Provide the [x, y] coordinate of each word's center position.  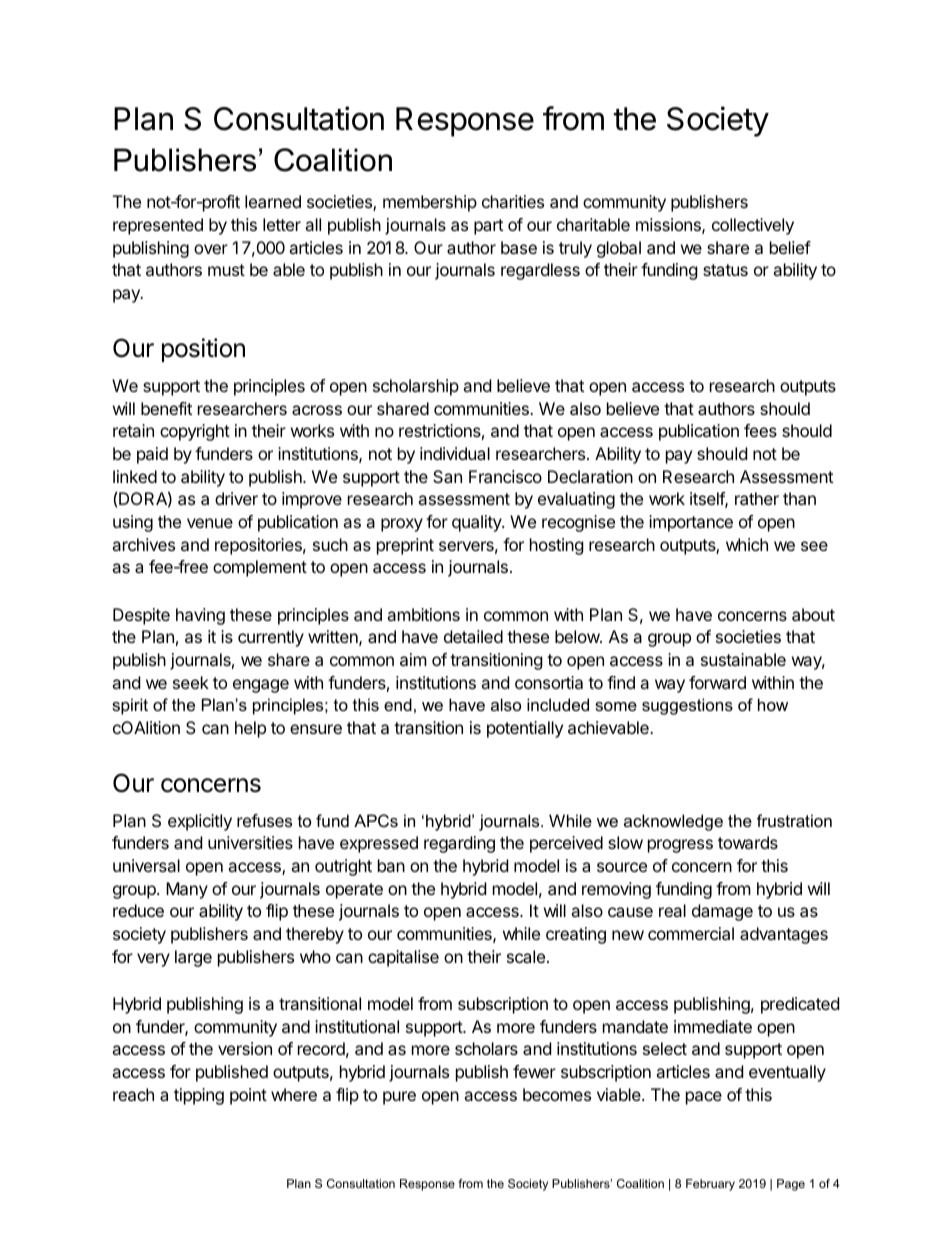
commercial [691, 933]
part [488, 227]
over [211, 249]
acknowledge [673, 822]
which [747, 544]
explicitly [200, 822]
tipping [199, 1096]
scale [527, 956]
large [193, 958]
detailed [473, 636]
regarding [459, 844]
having [200, 616]
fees [760, 430]
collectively [753, 226]
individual [455, 453]
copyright [195, 432]
